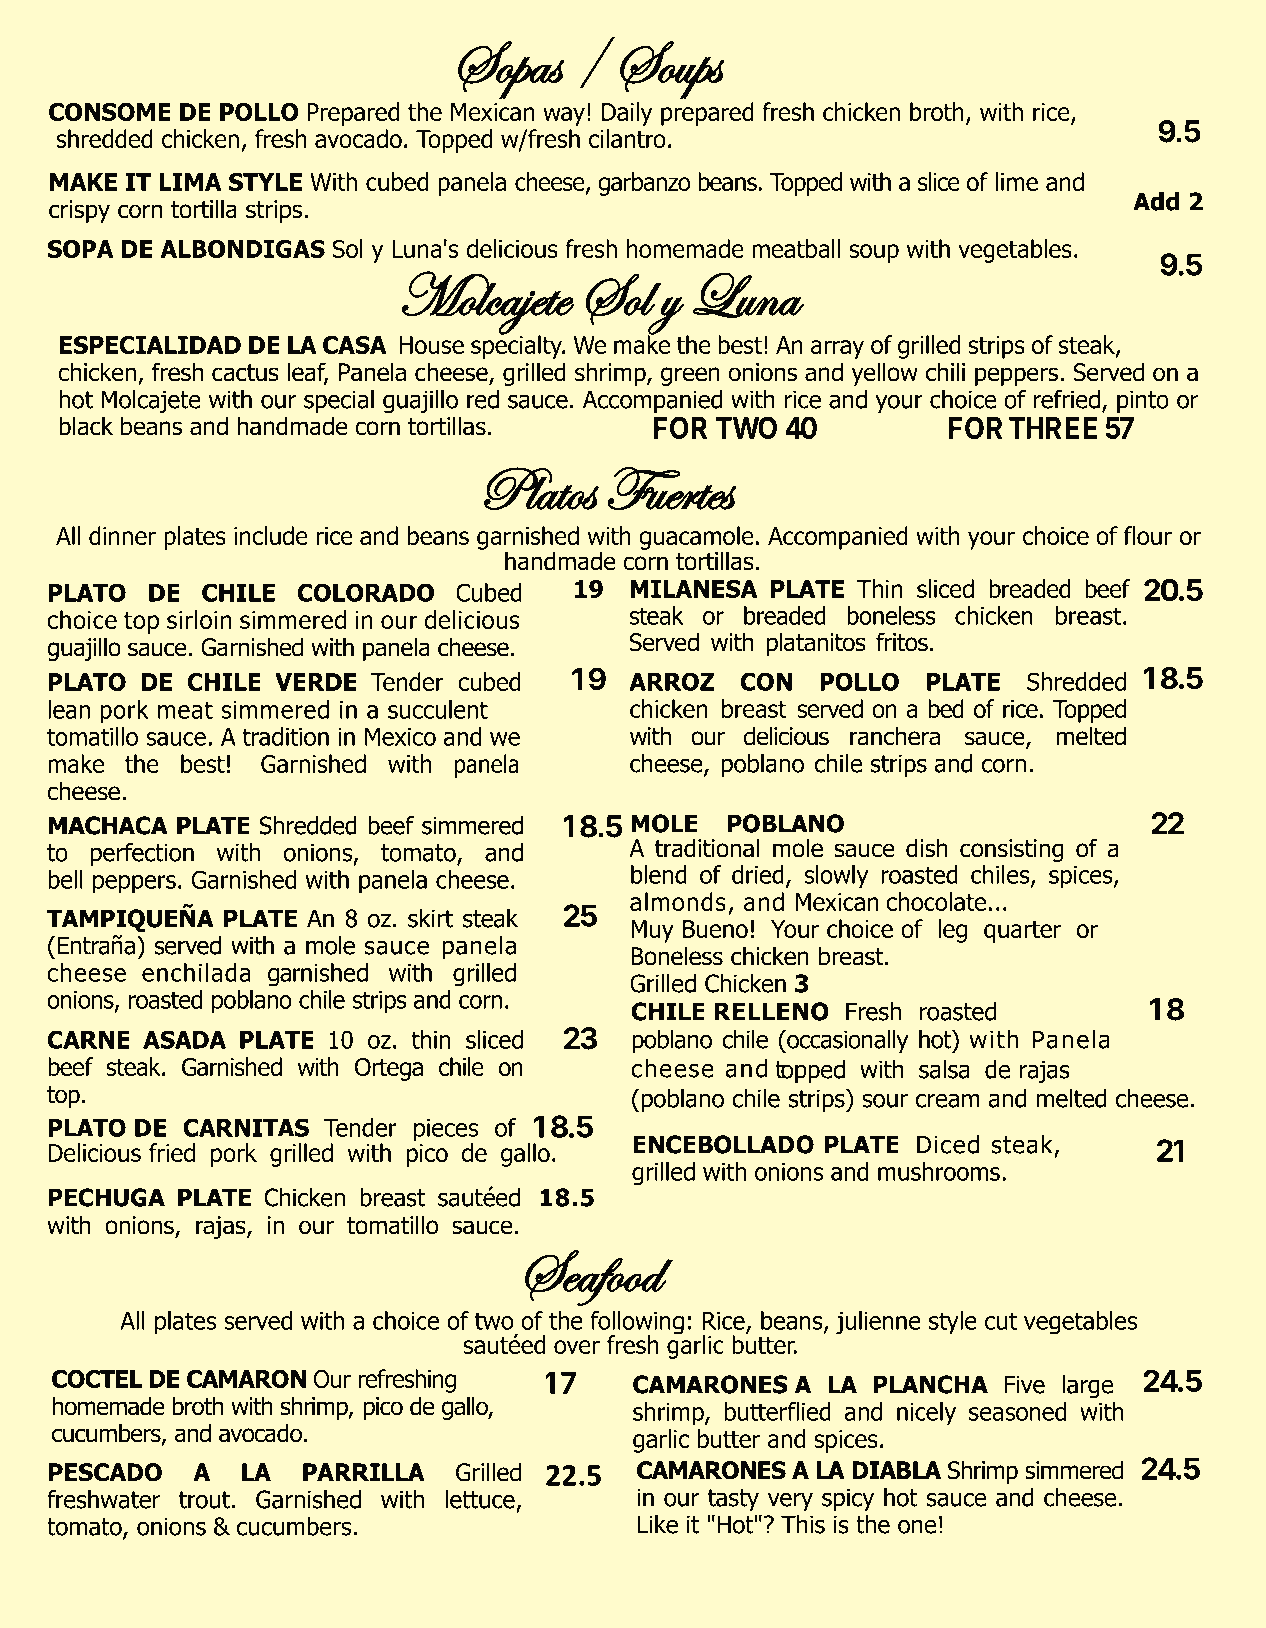 This screenshot has height=1628, width=1266. I want to click on trout, so click(205, 1500).
